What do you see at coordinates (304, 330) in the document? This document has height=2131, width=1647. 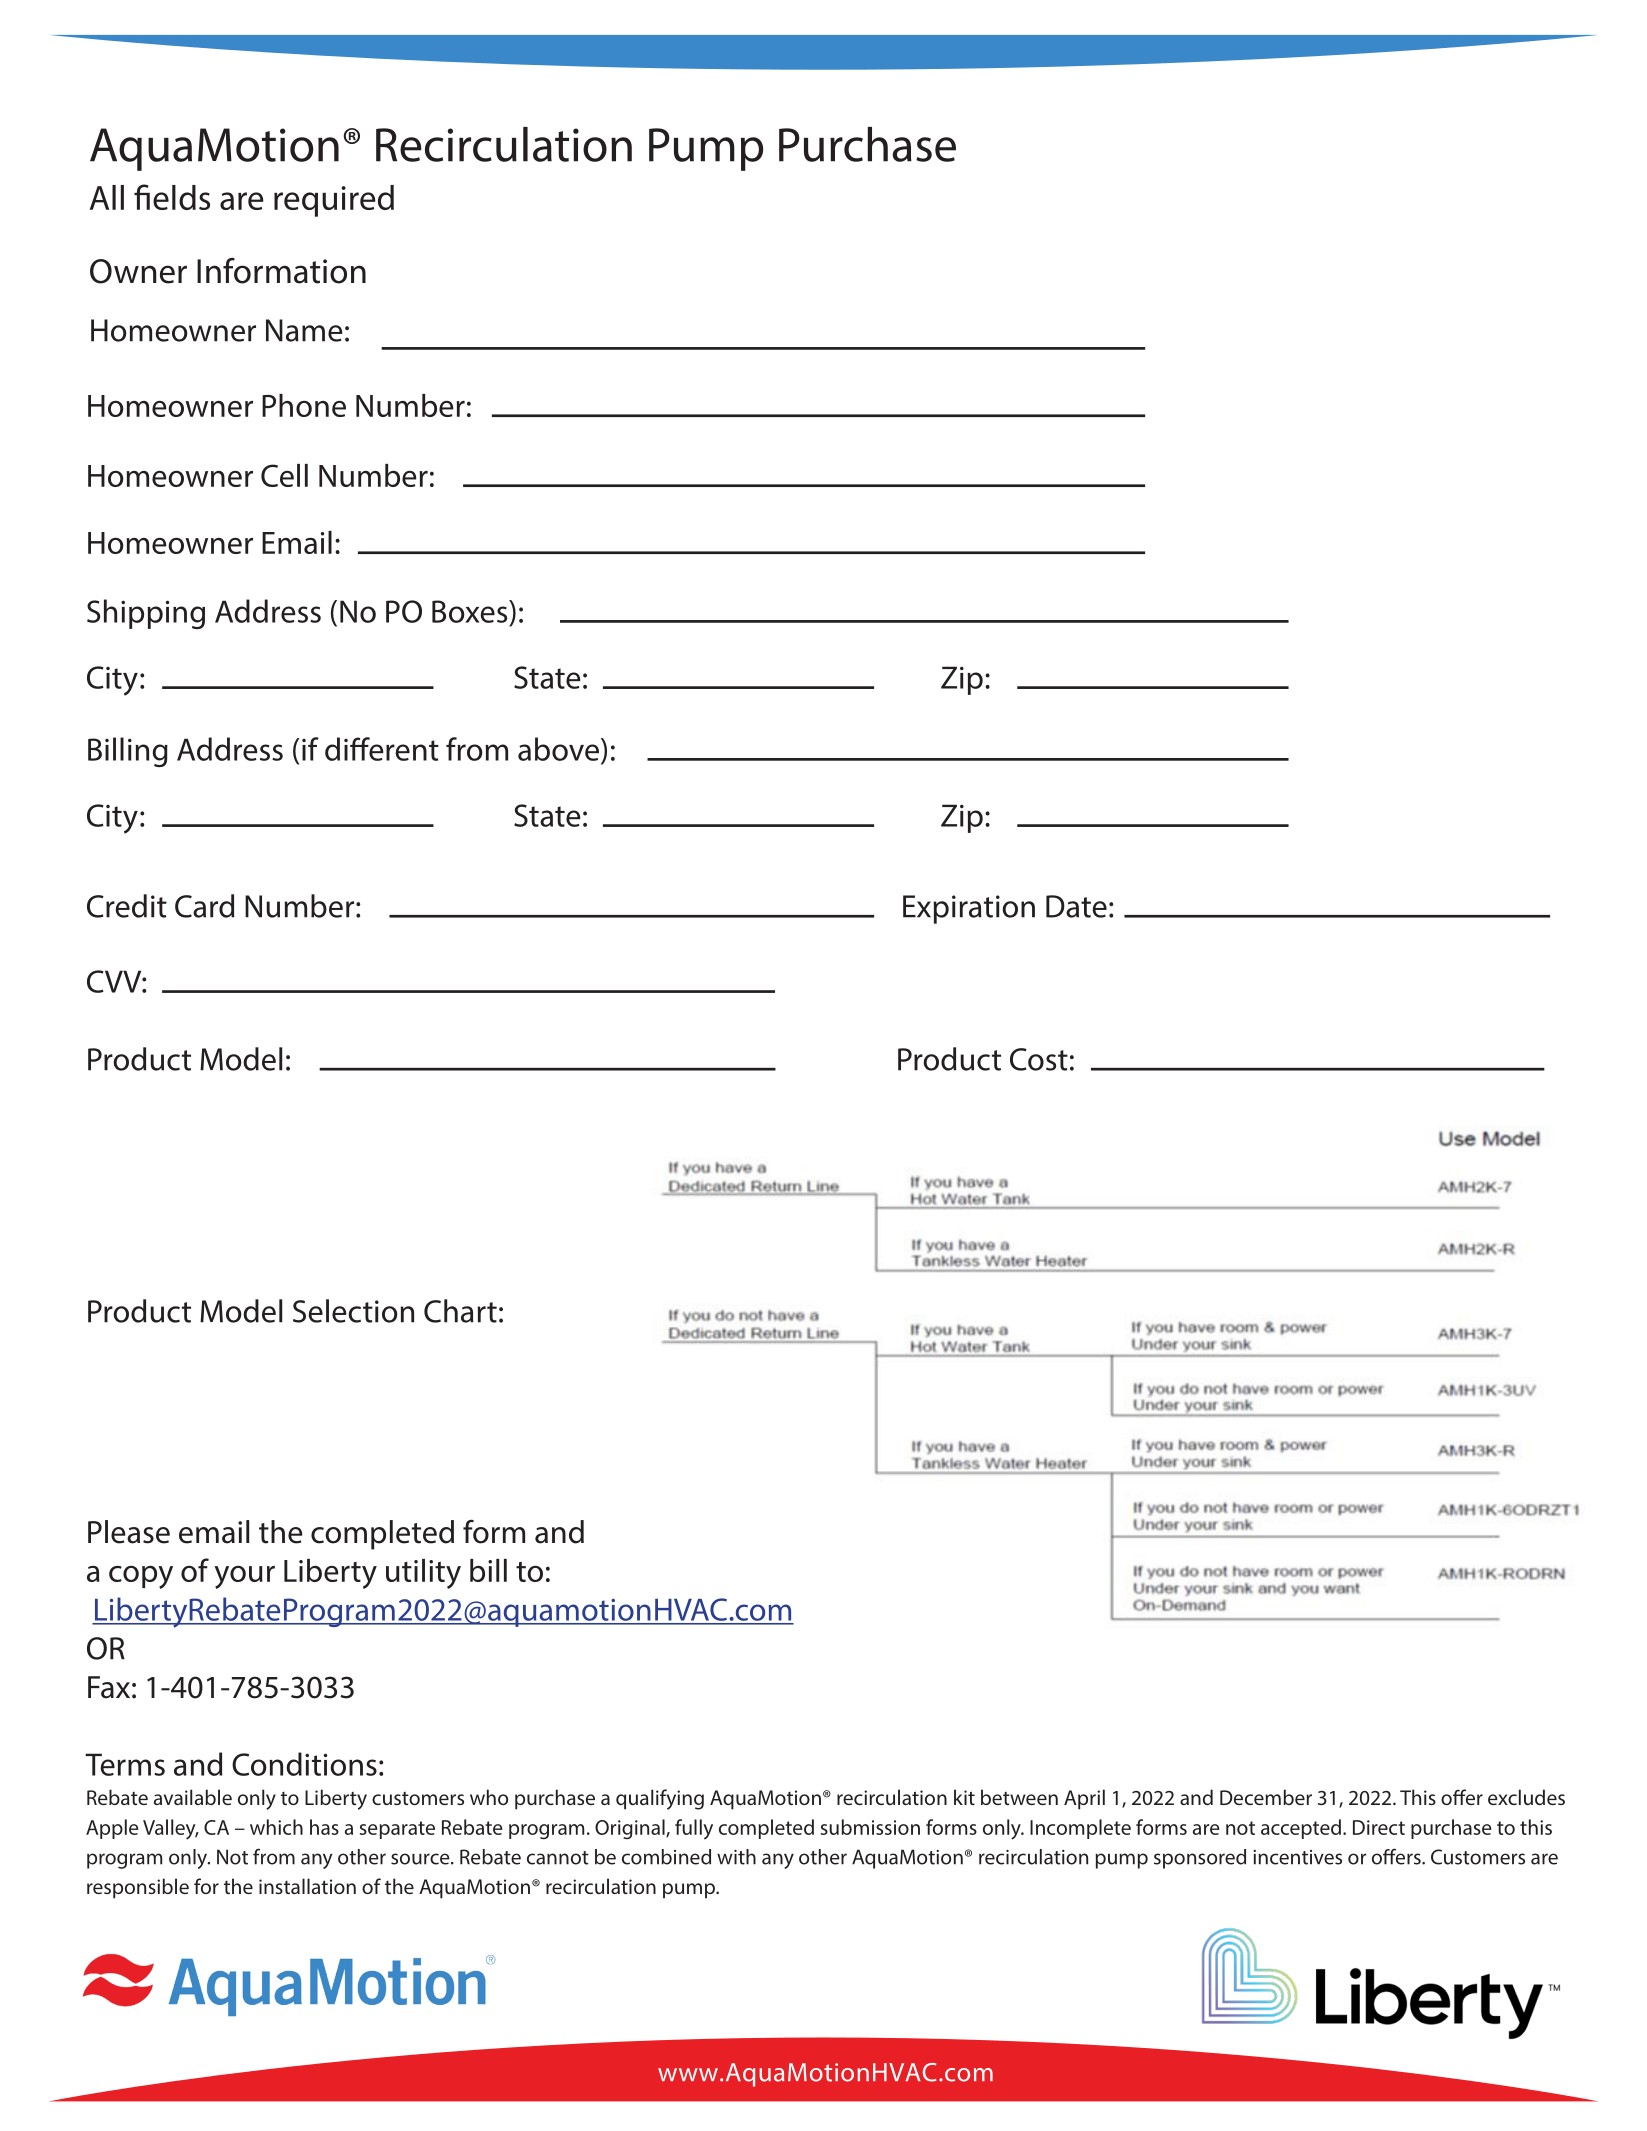 I see `Name` at bounding box center [304, 330].
